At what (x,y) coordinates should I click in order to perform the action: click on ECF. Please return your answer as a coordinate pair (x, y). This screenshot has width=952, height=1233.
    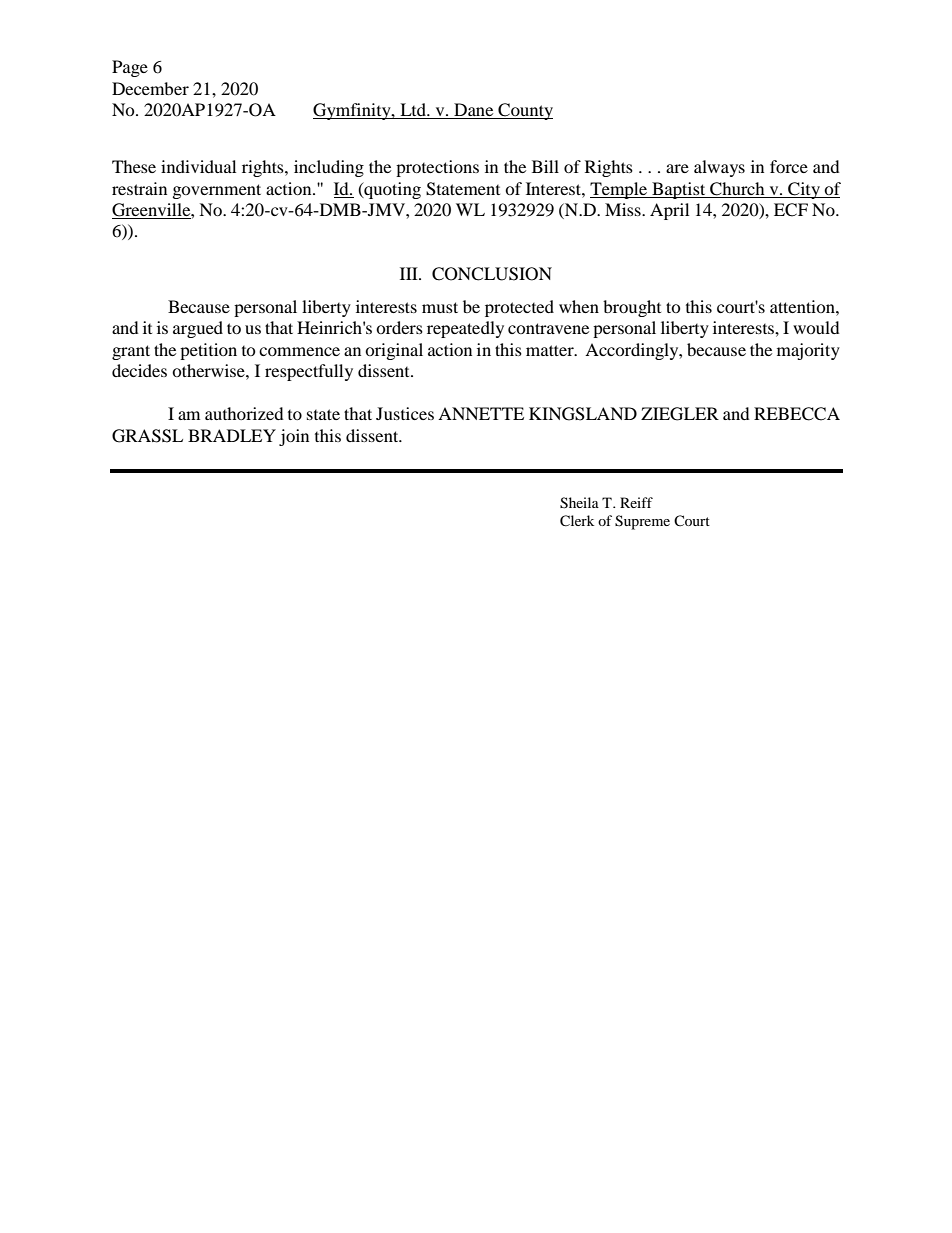
    Looking at the image, I should click on (791, 210).
